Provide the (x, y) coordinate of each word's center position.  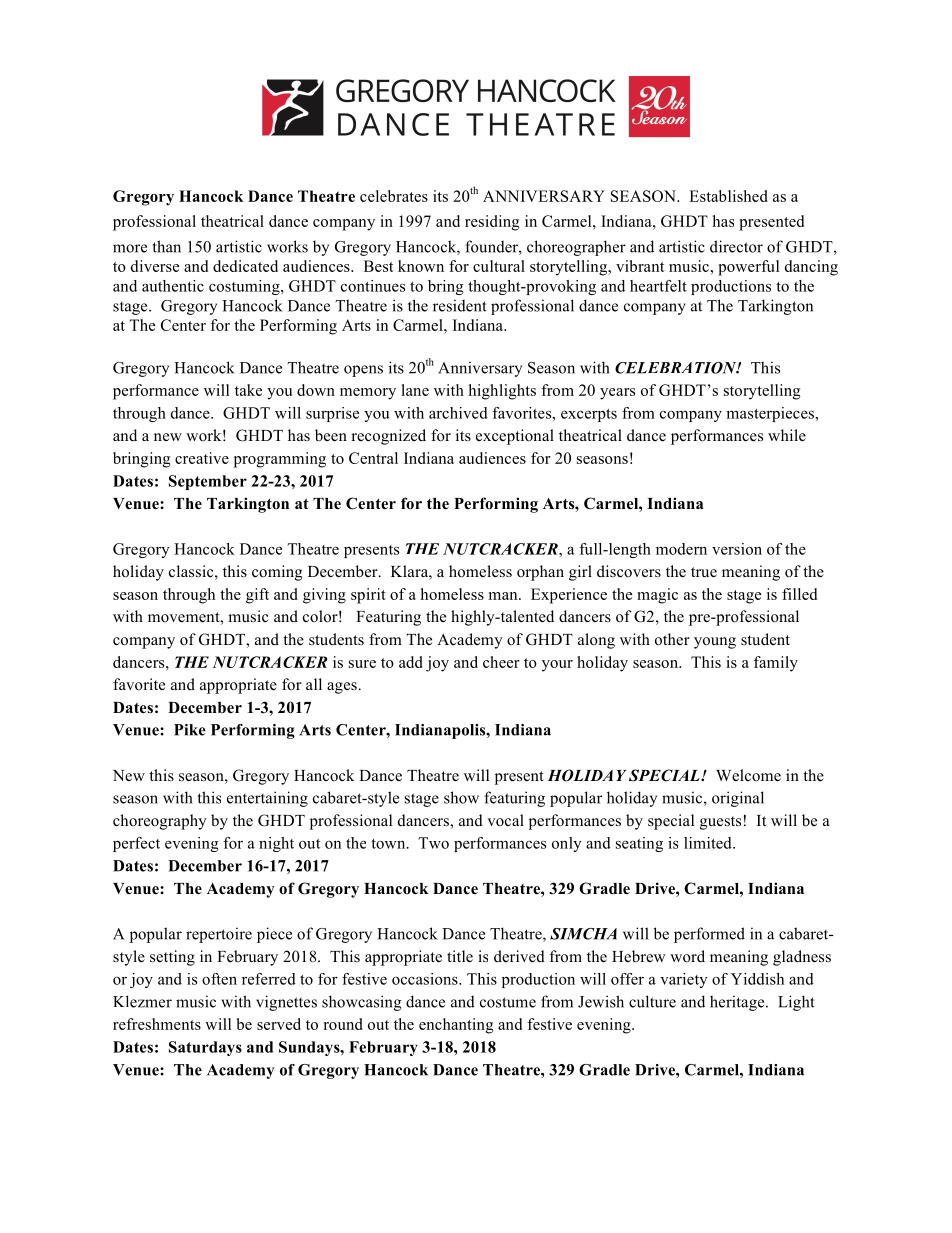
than (167, 246)
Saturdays (205, 1048)
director (736, 246)
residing (492, 223)
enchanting (456, 1026)
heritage (738, 1003)
